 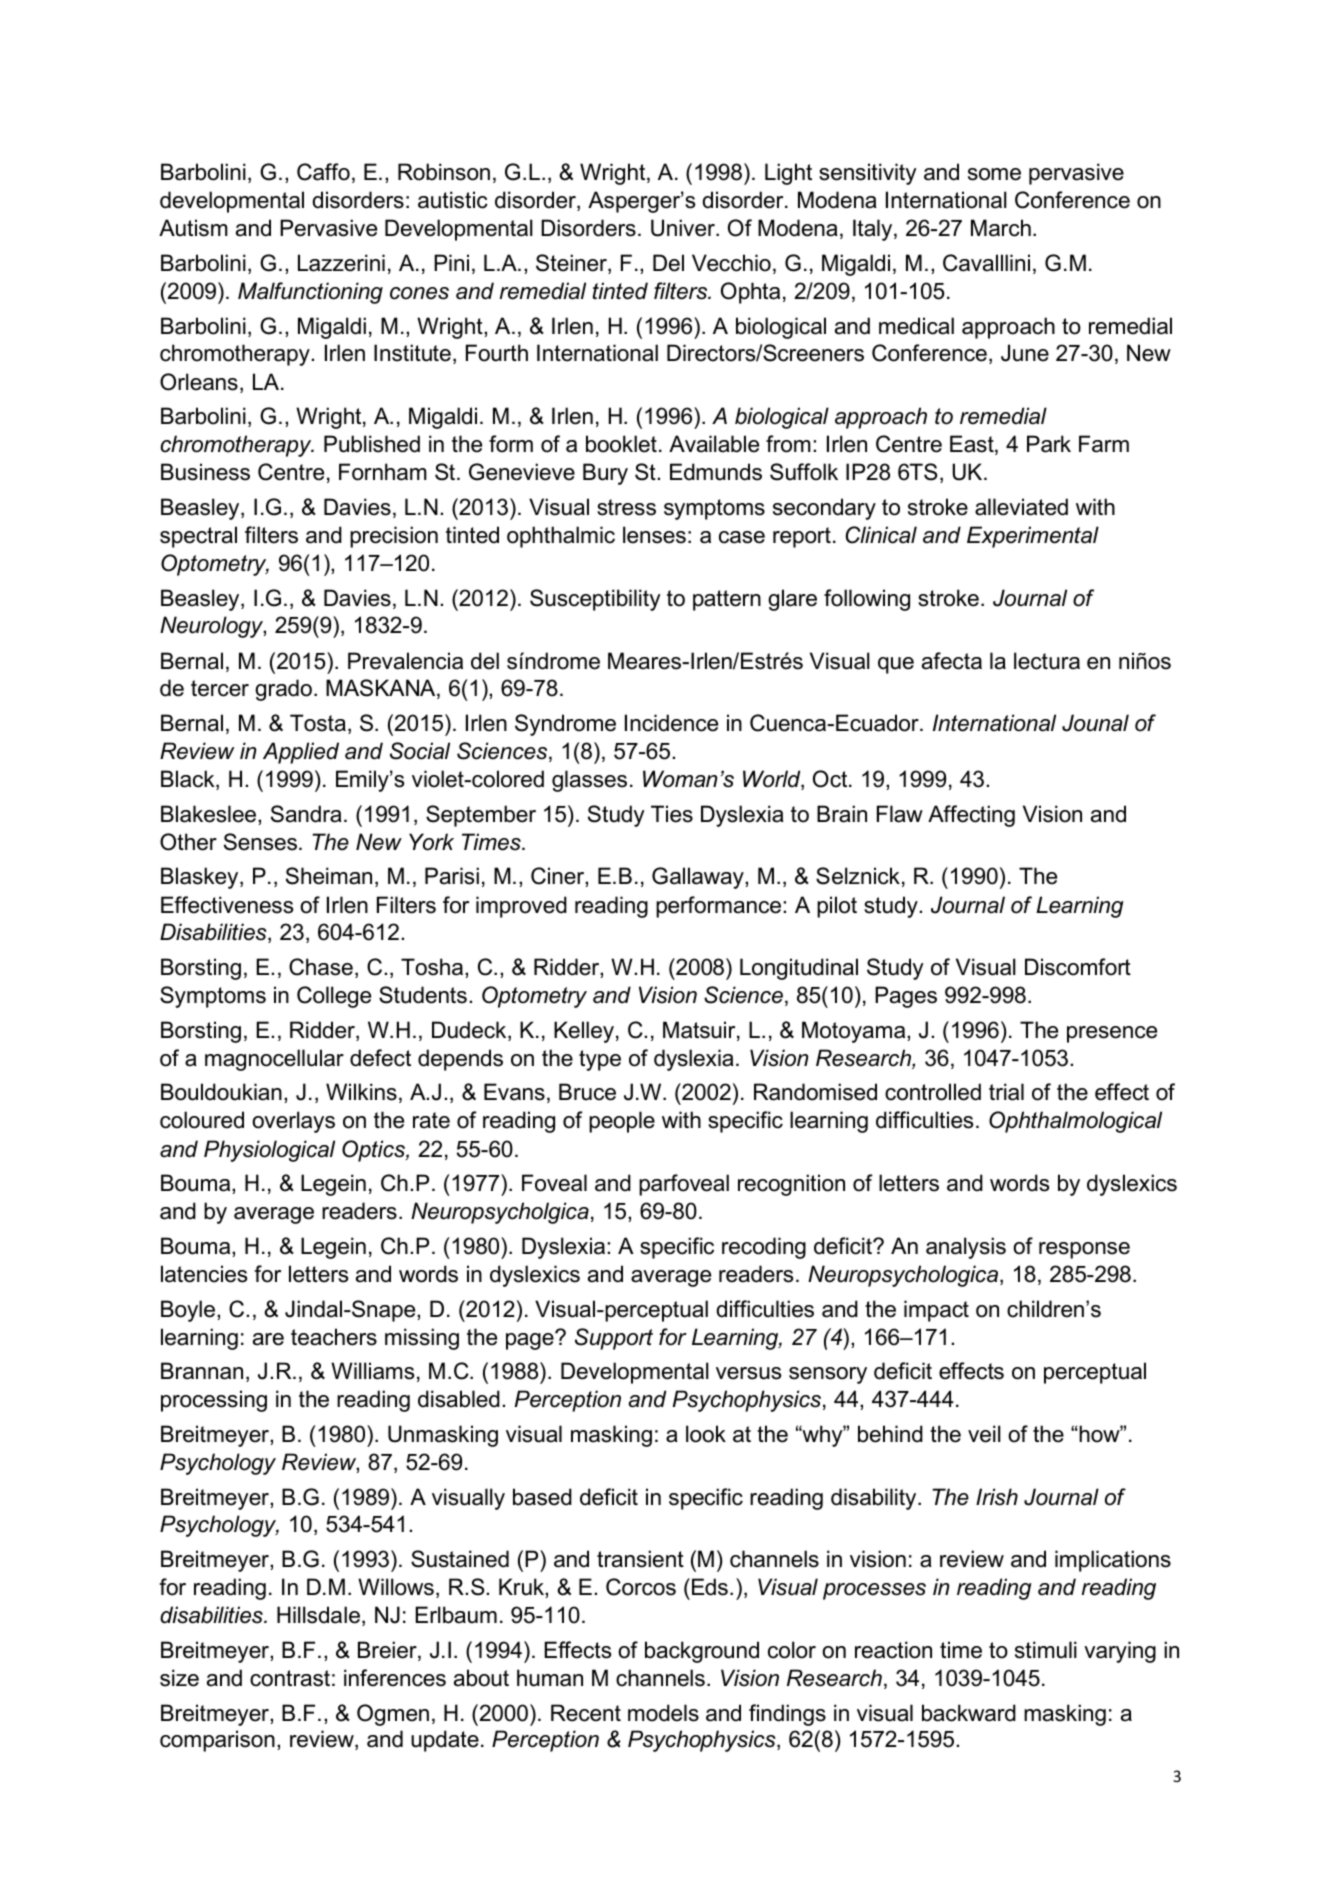 What do you see at coordinates (684, 228) in the screenshot?
I see `Univer` at bounding box center [684, 228].
